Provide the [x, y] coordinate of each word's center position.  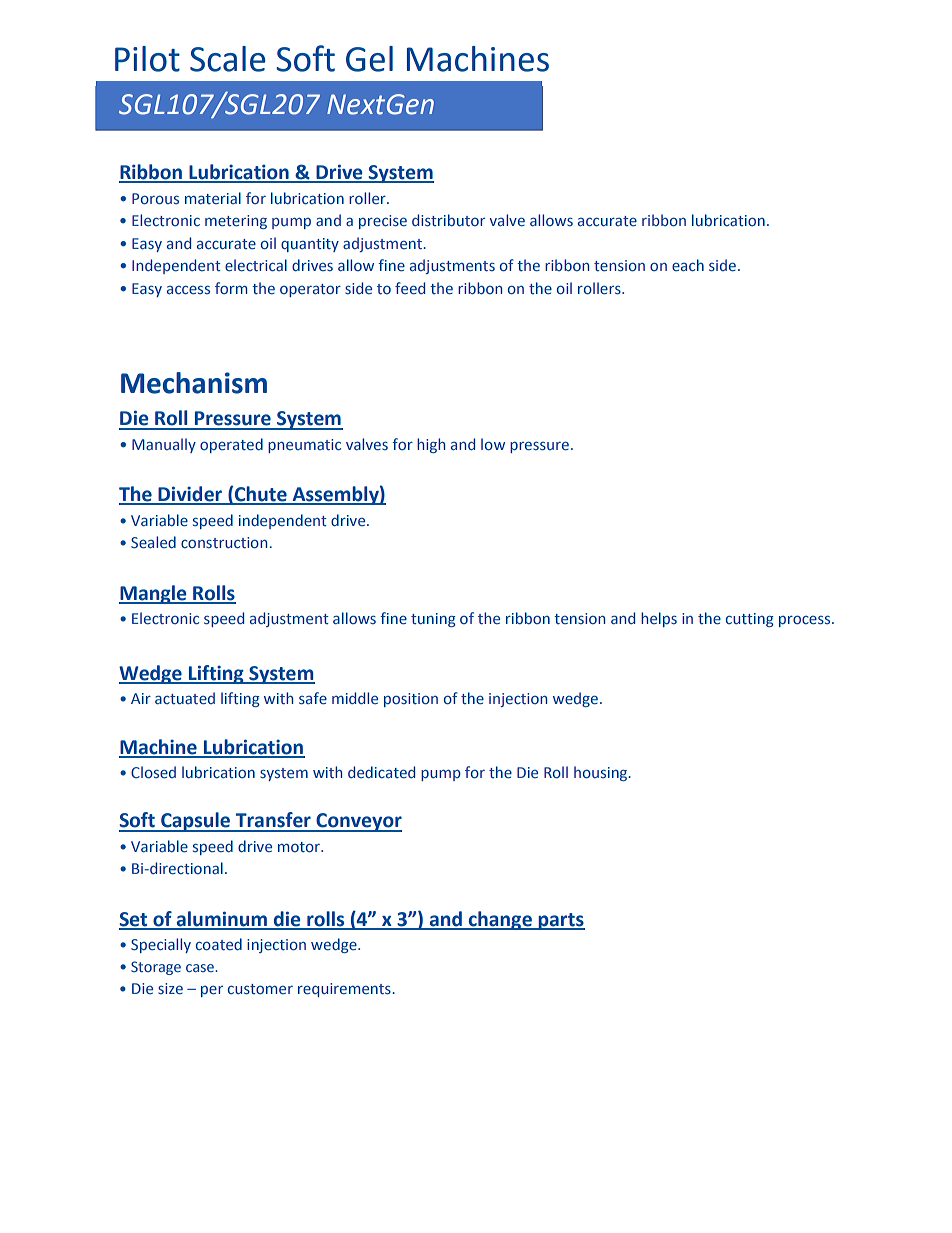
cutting [750, 620]
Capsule [196, 822]
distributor [448, 220]
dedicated [381, 772]
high [431, 445]
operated [231, 445]
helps [659, 619]
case [201, 968]
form [231, 288]
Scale [228, 59]
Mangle [154, 594]
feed [410, 288]
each [688, 265]
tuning [433, 620]
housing [602, 773]
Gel [369, 59]
